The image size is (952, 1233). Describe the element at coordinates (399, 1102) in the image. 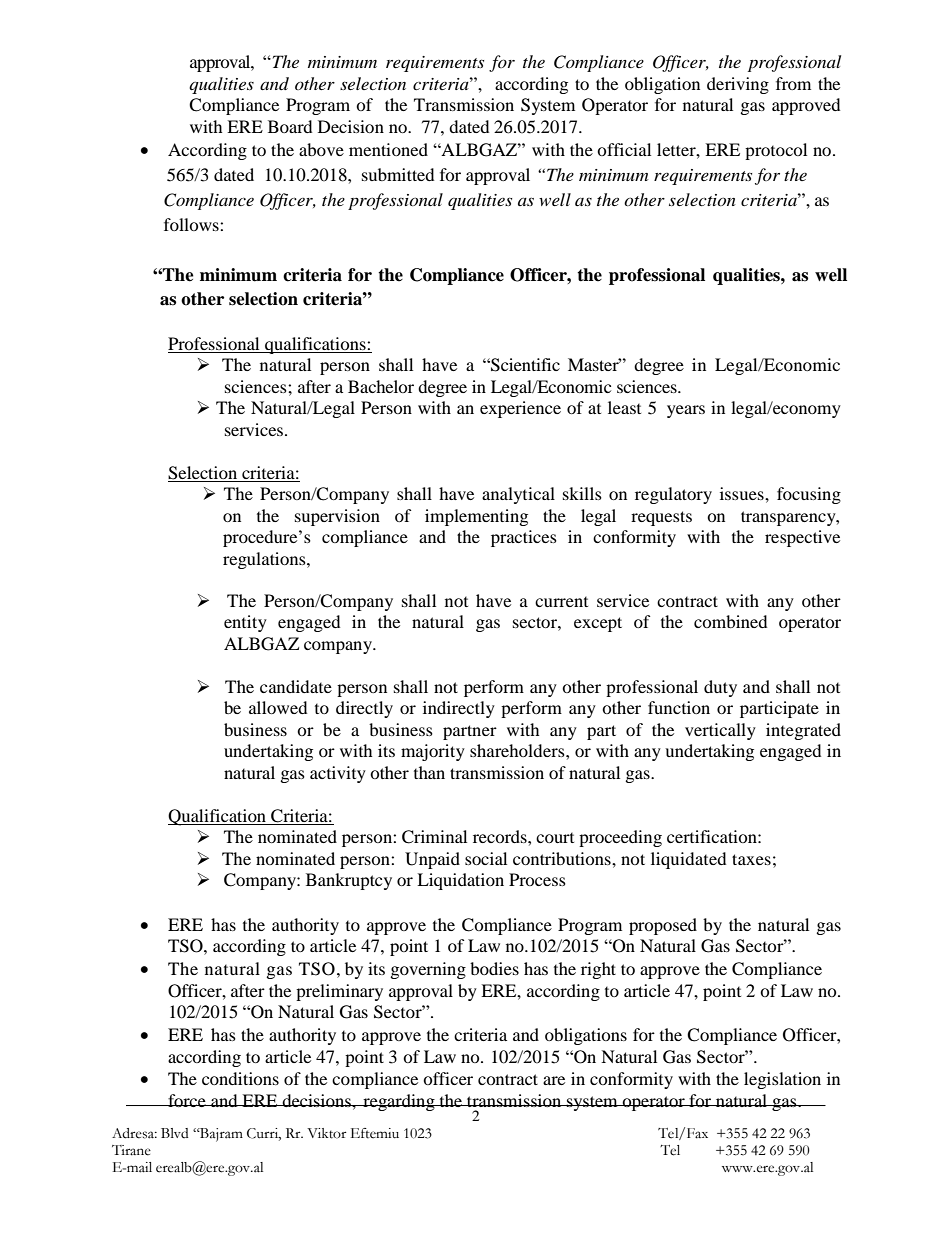

I see `regarding` at that location.
